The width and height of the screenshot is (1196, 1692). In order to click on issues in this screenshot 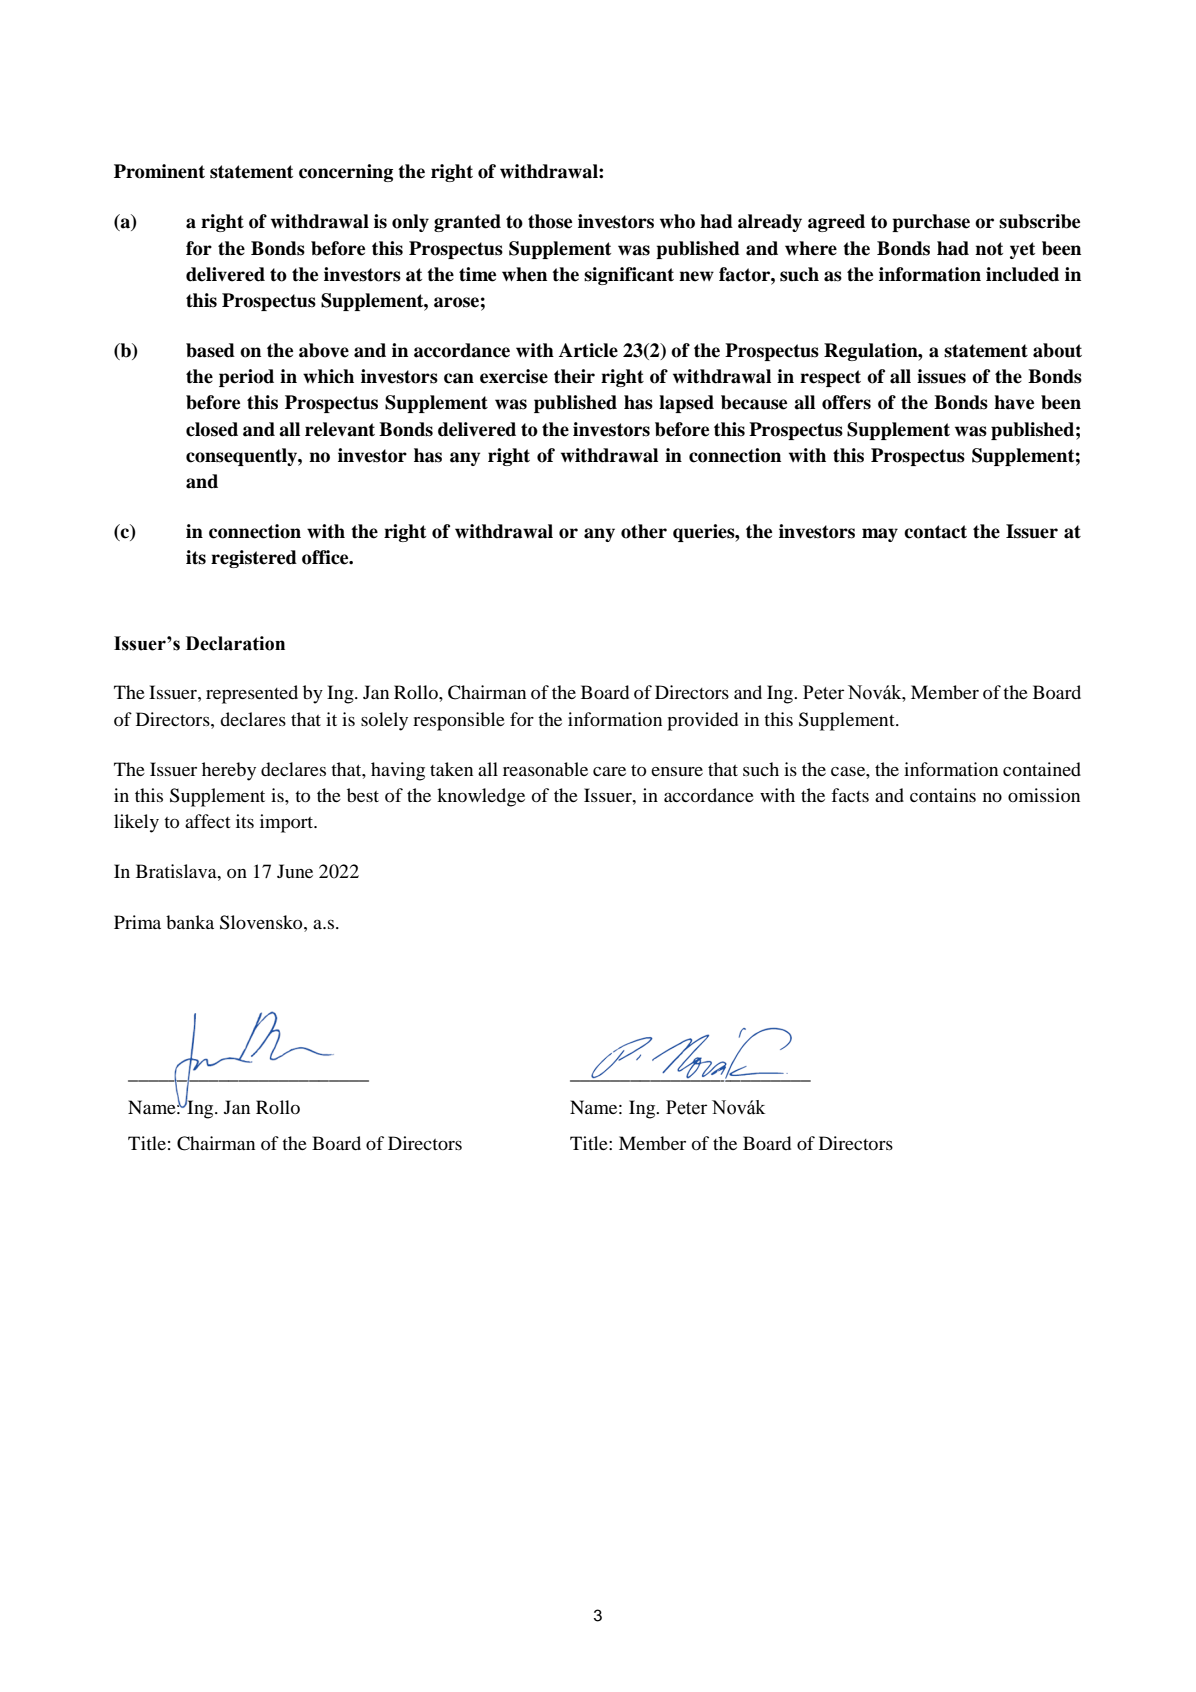, I will do `click(941, 376)`.
